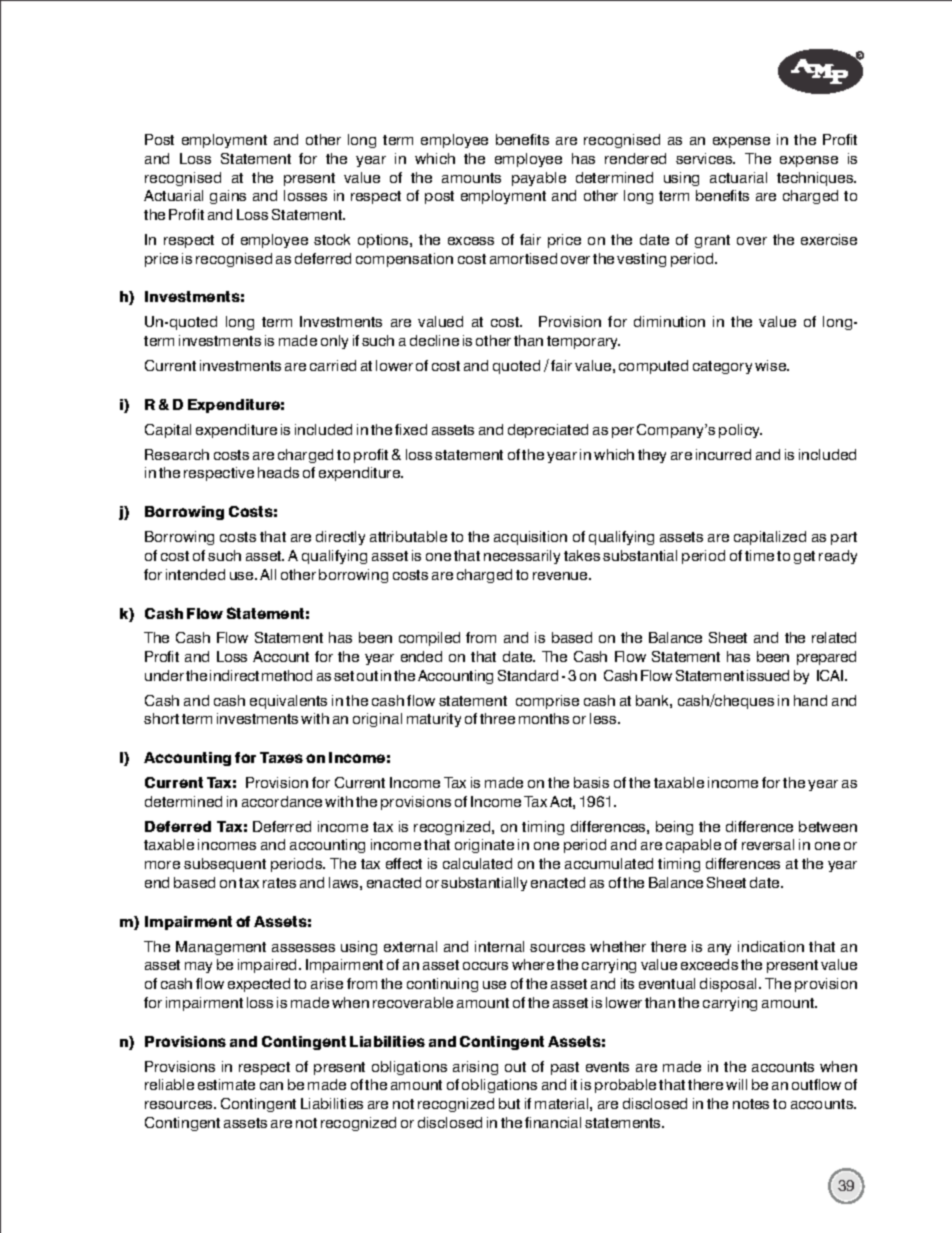 This screenshot has height=1233, width=952. What do you see at coordinates (548, 431) in the screenshot?
I see `depreciated` at bounding box center [548, 431].
